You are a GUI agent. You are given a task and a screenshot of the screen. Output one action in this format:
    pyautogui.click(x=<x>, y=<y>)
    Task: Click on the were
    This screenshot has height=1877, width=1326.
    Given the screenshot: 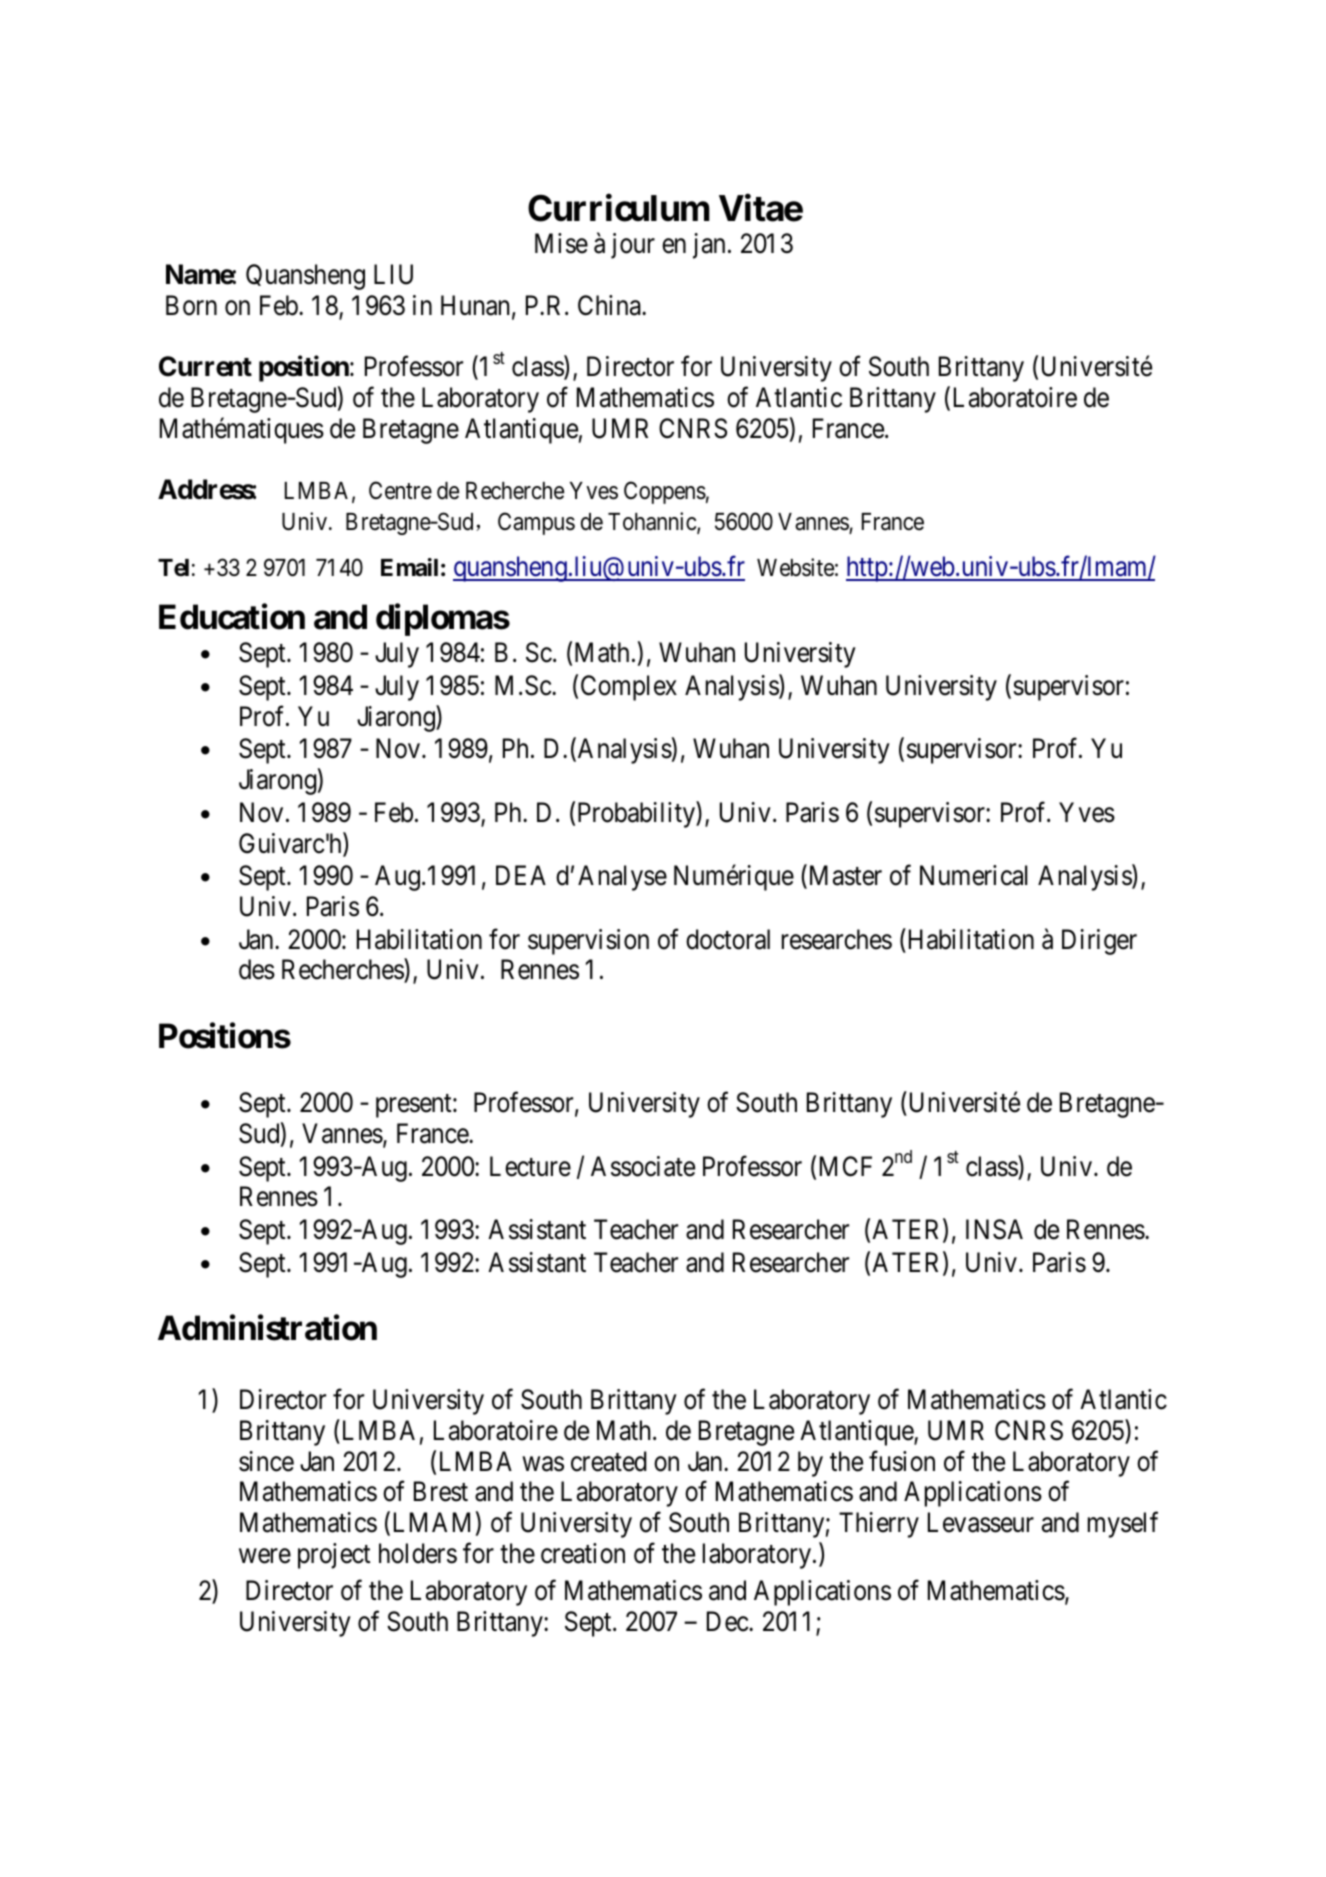 What is the action you would take?
    pyautogui.click(x=265, y=1556)
